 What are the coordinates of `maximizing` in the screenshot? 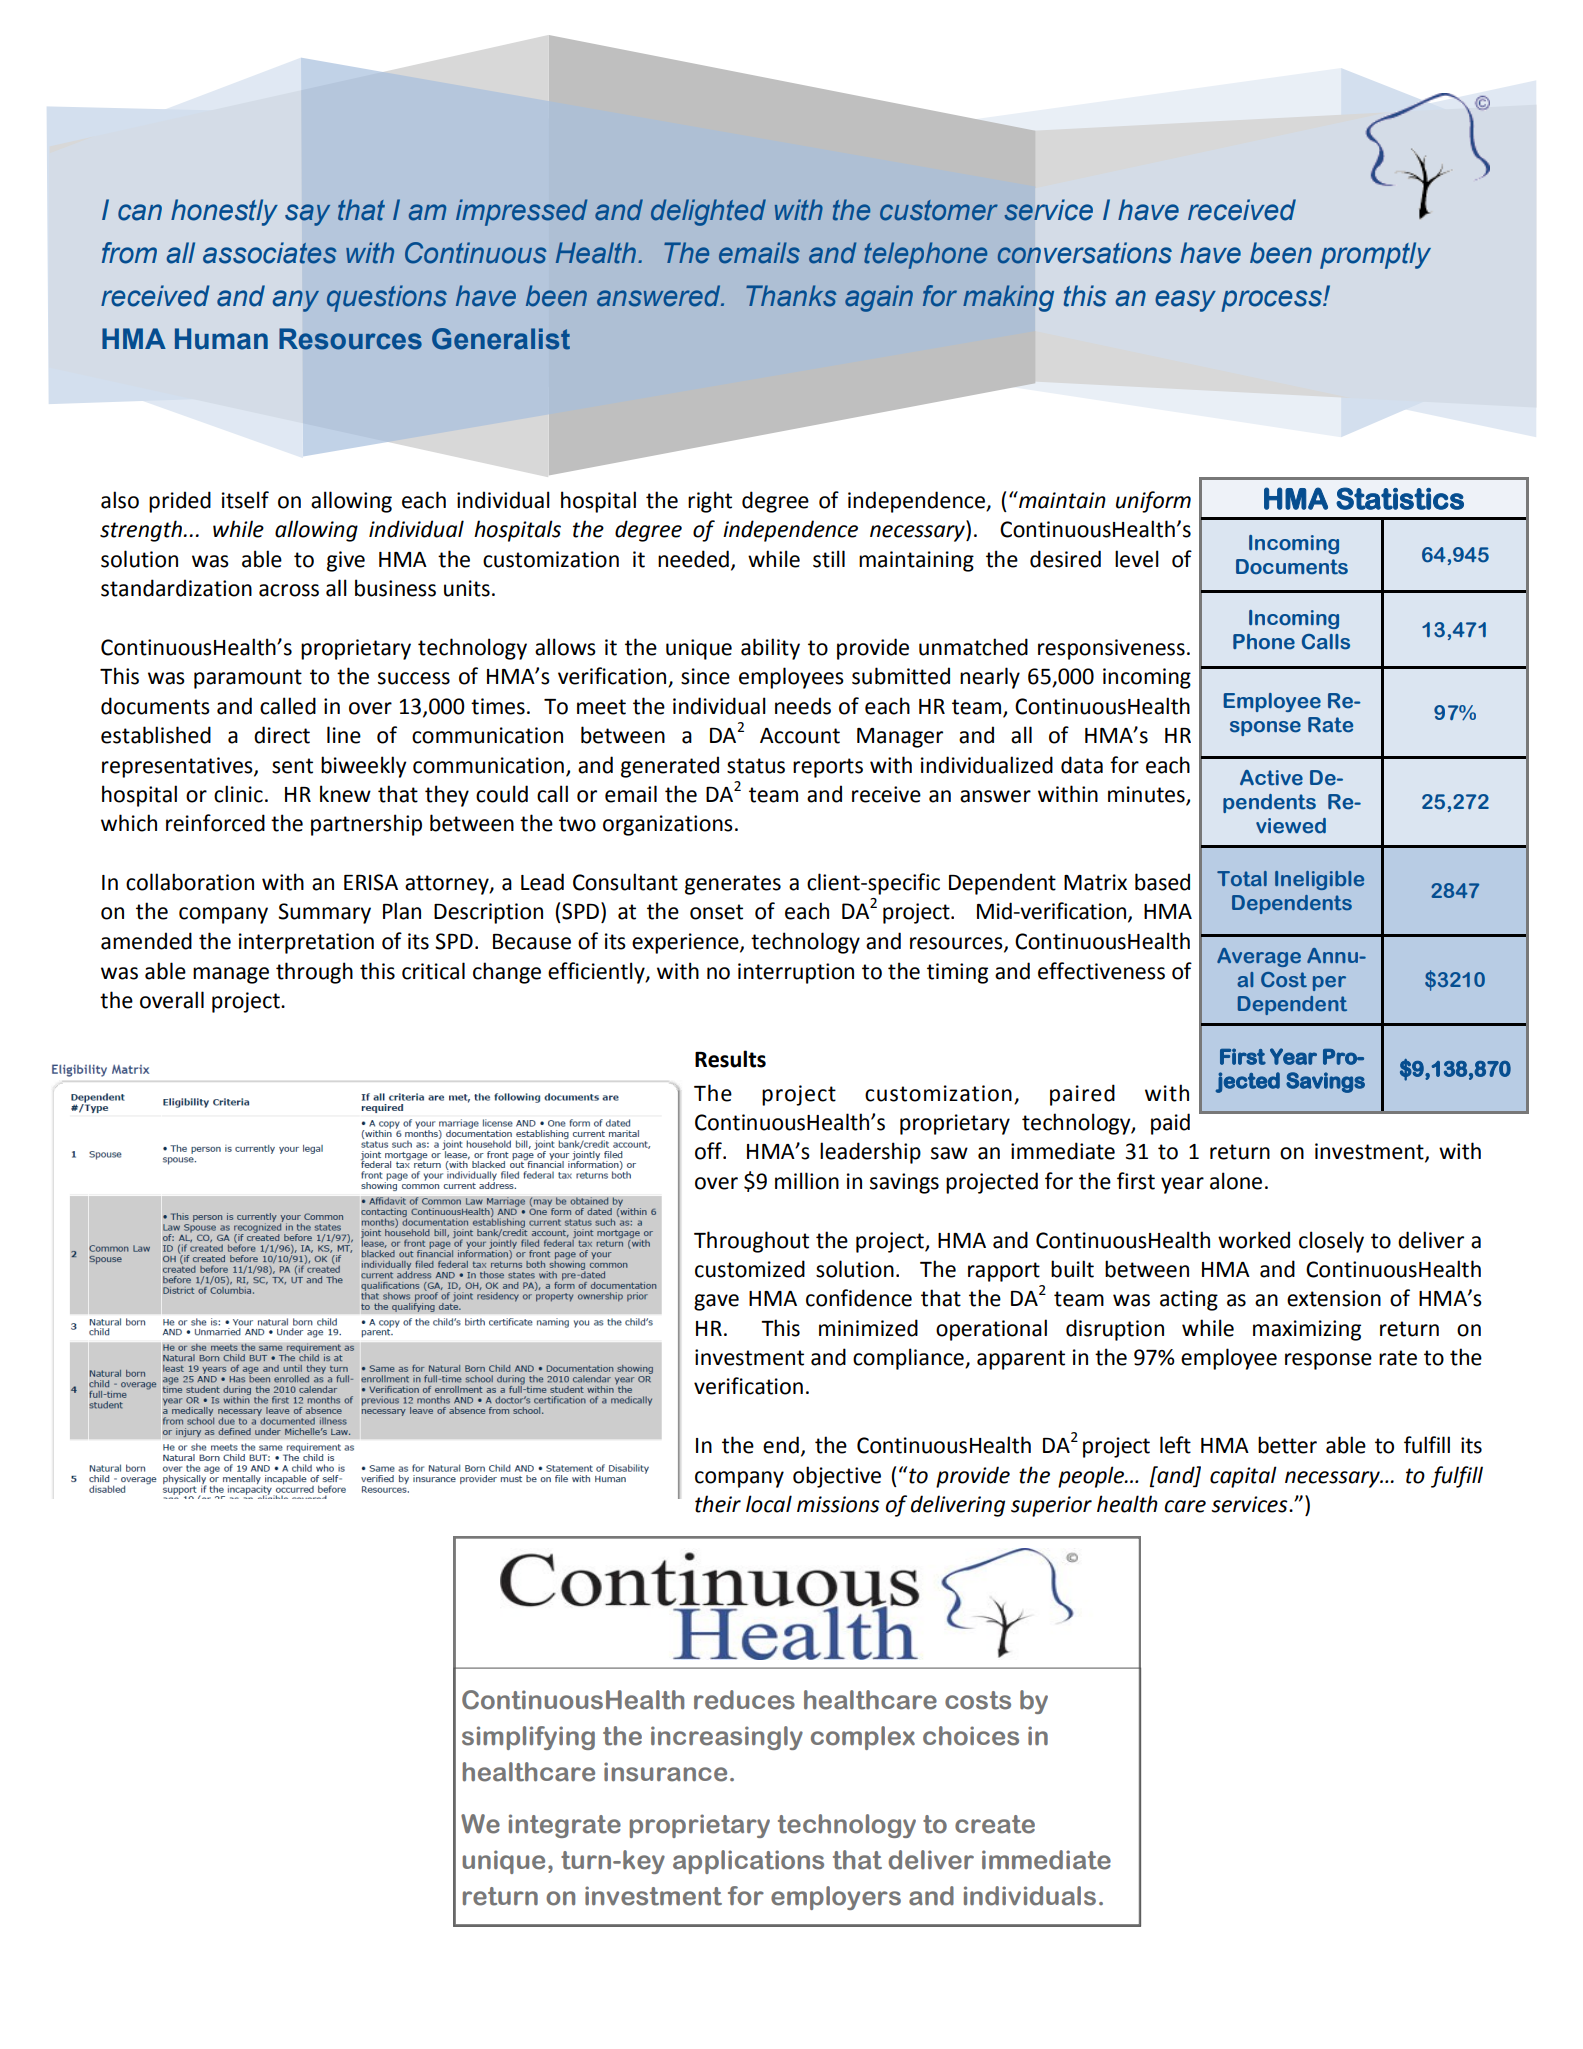 It's located at (1307, 1330).
